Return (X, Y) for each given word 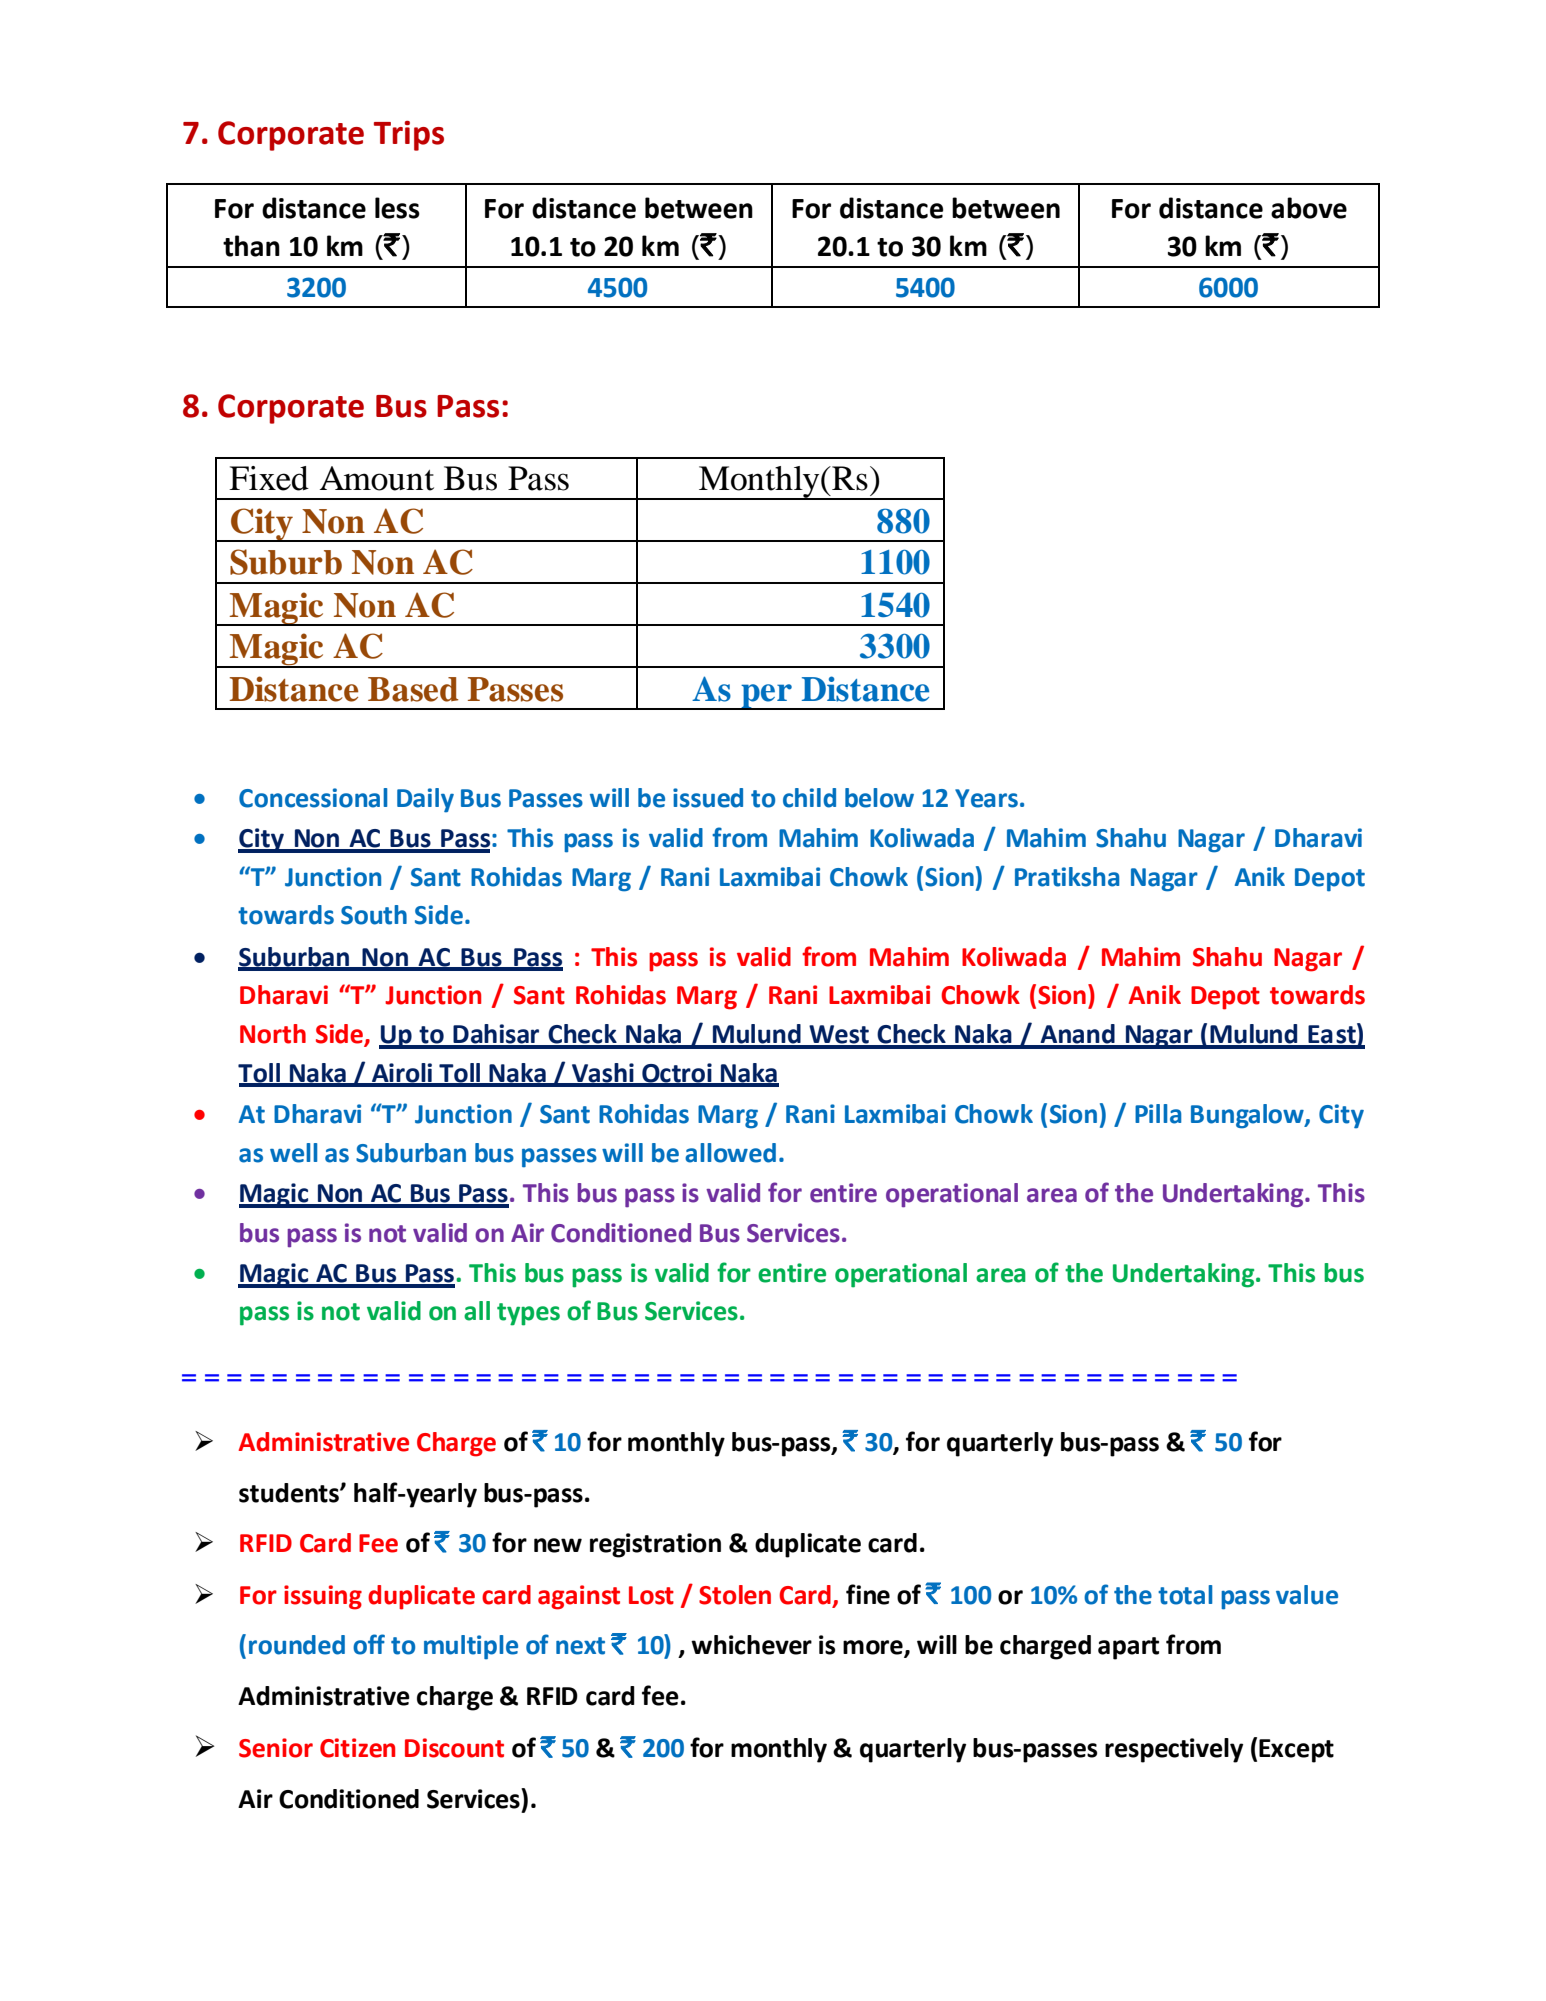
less (397, 208)
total (1185, 1595)
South (374, 915)
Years (986, 798)
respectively (1174, 1750)
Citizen (357, 1748)
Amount (377, 478)
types (528, 1314)
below (879, 798)
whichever (751, 1645)
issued (708, 798)
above (1309, 208)
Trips (409, 136)
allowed (730, 1153)
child (809, 798)
